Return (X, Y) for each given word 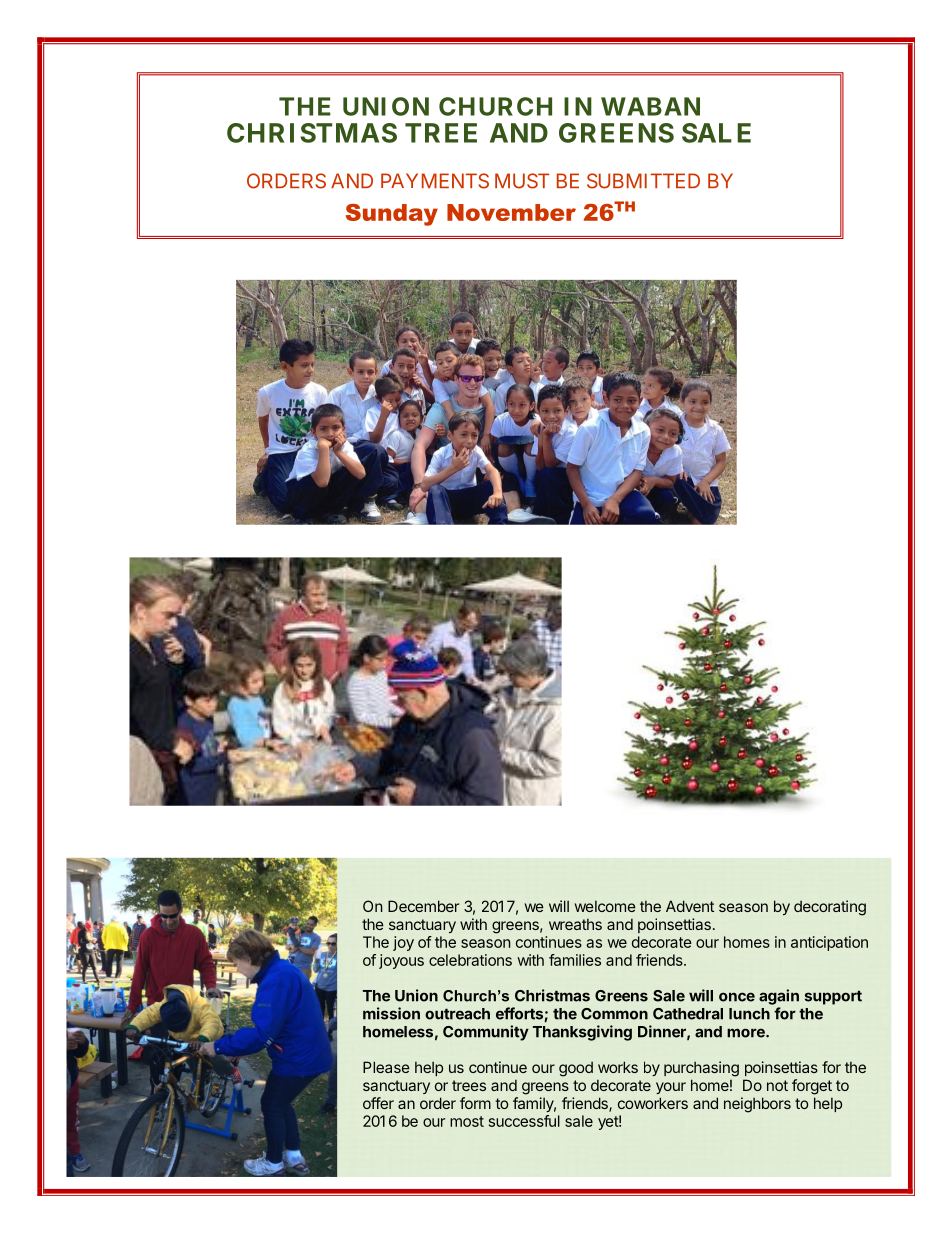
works (618, 1067)
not (777, 1085)
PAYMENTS (435, 181)
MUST (522, 181)
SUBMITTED (643, 181)
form (475, 1103)
